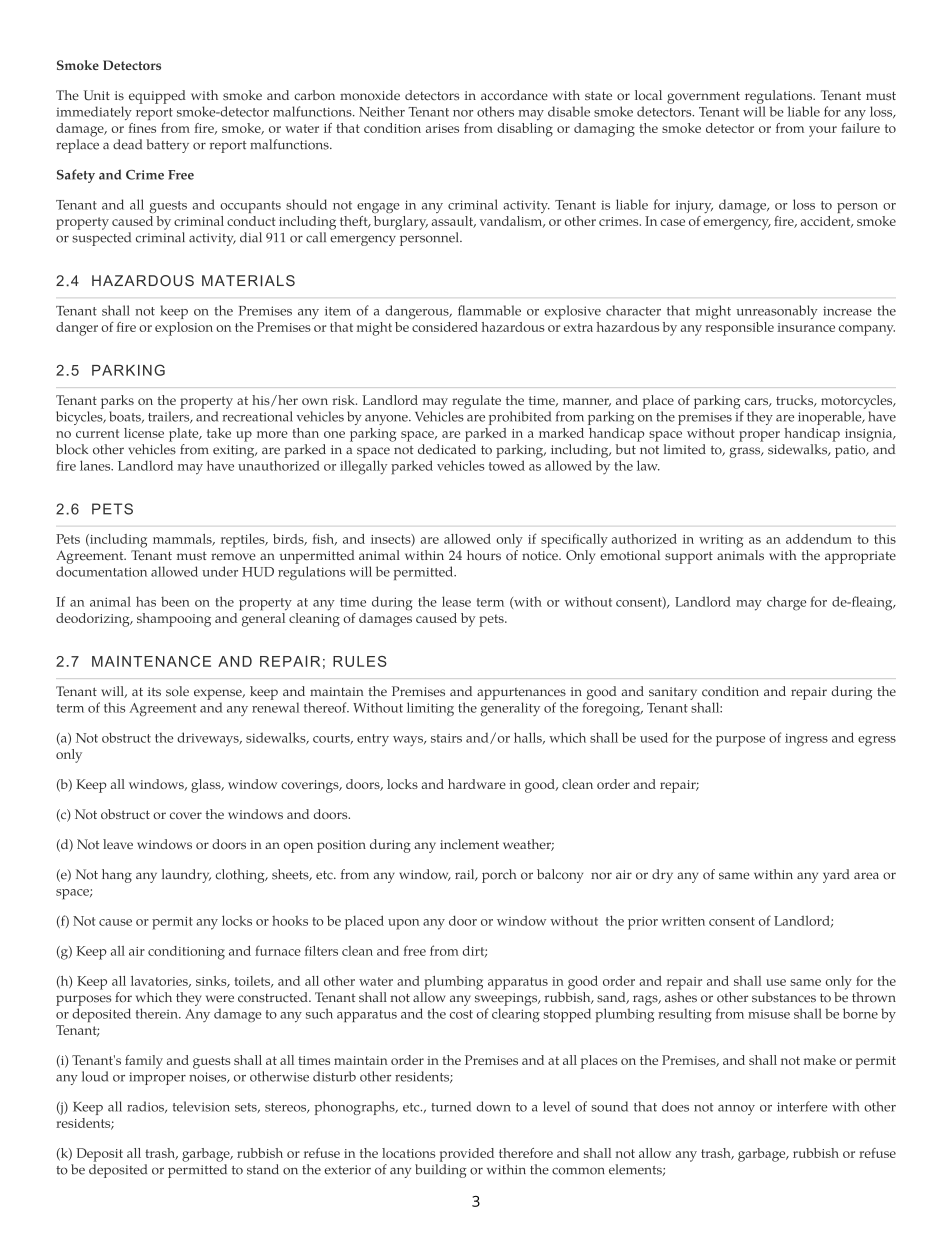  I want to click on addendum, so click(819, 539).
